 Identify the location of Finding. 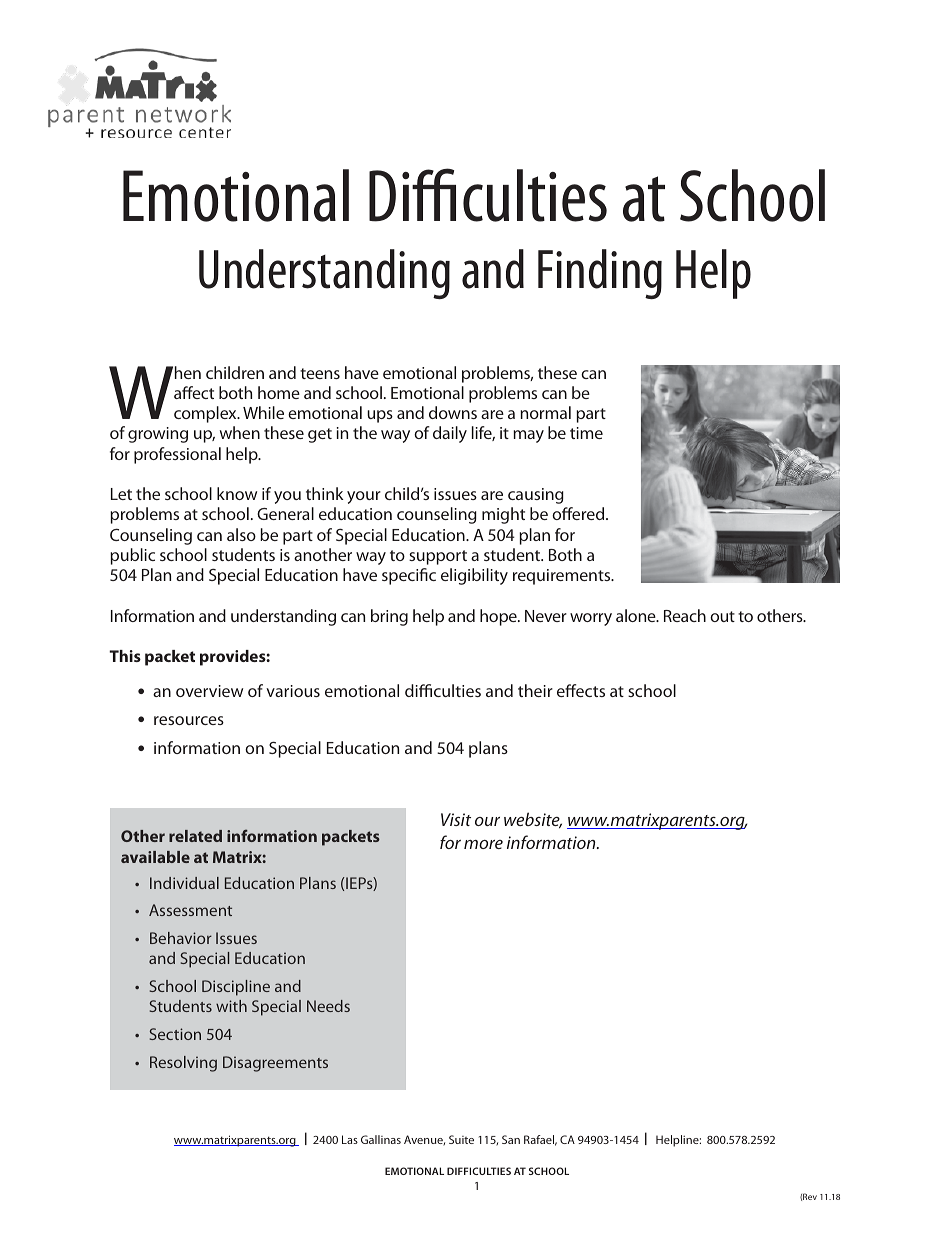
(600, 274).
